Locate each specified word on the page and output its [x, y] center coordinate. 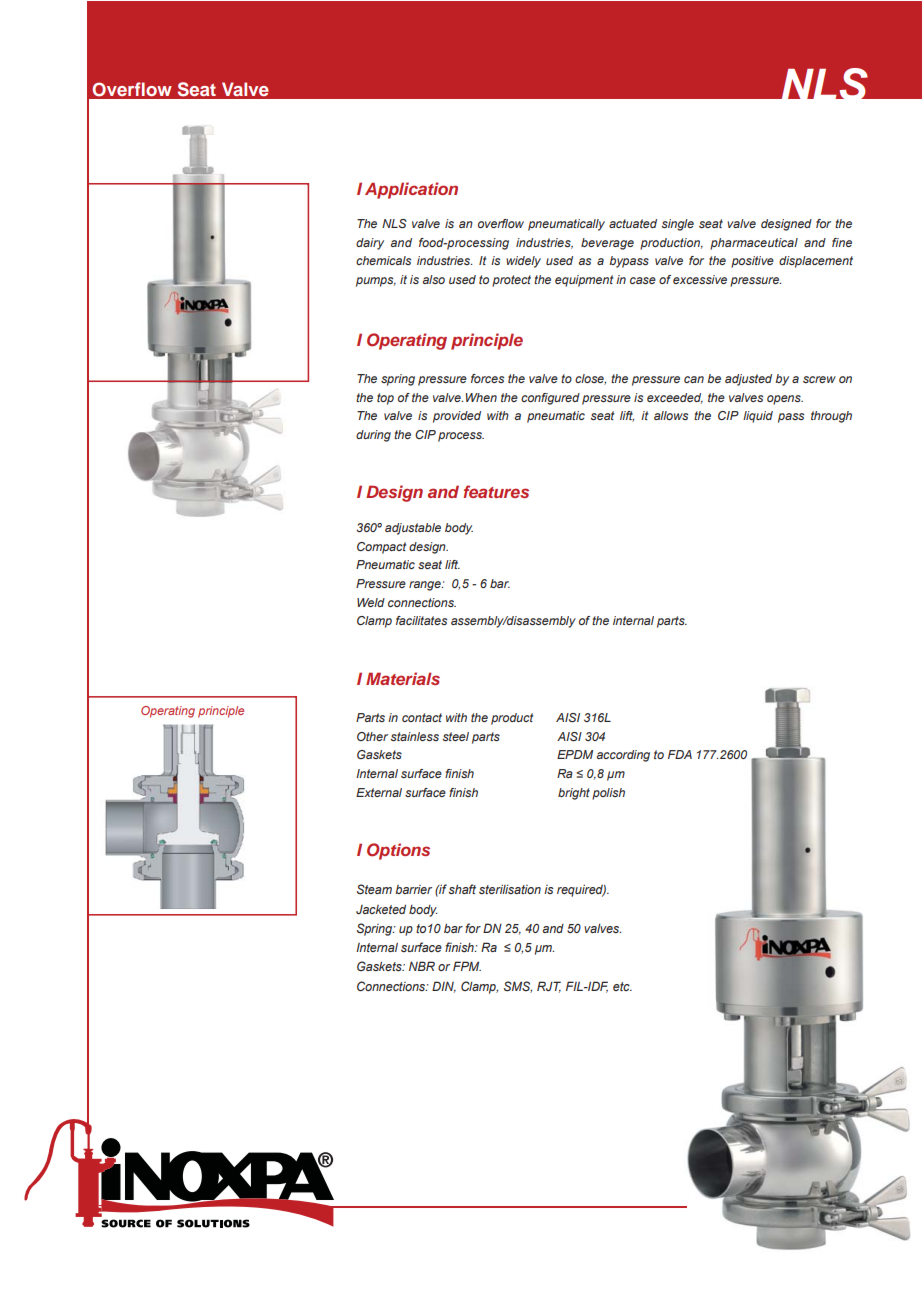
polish [608, 794]
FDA [680, 754]
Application [411, 190]
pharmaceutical [754, 244]
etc [622, 986]
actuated [633, 223]
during [373, 436]
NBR [422, 966]
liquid [758, 417]
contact [422, 717]
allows [671, 415]
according [623, 756]
